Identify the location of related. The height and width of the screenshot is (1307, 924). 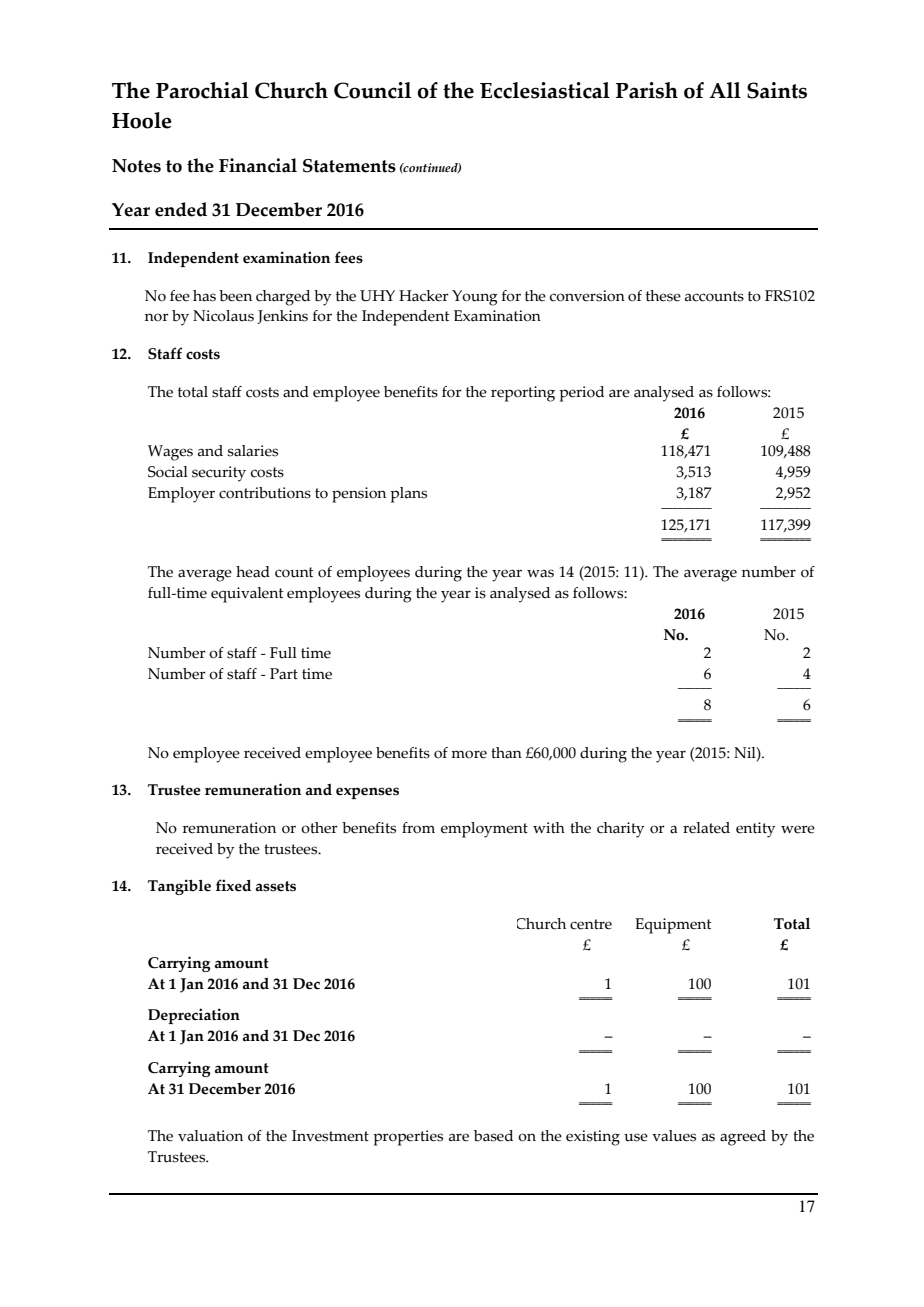
(706, 828).
